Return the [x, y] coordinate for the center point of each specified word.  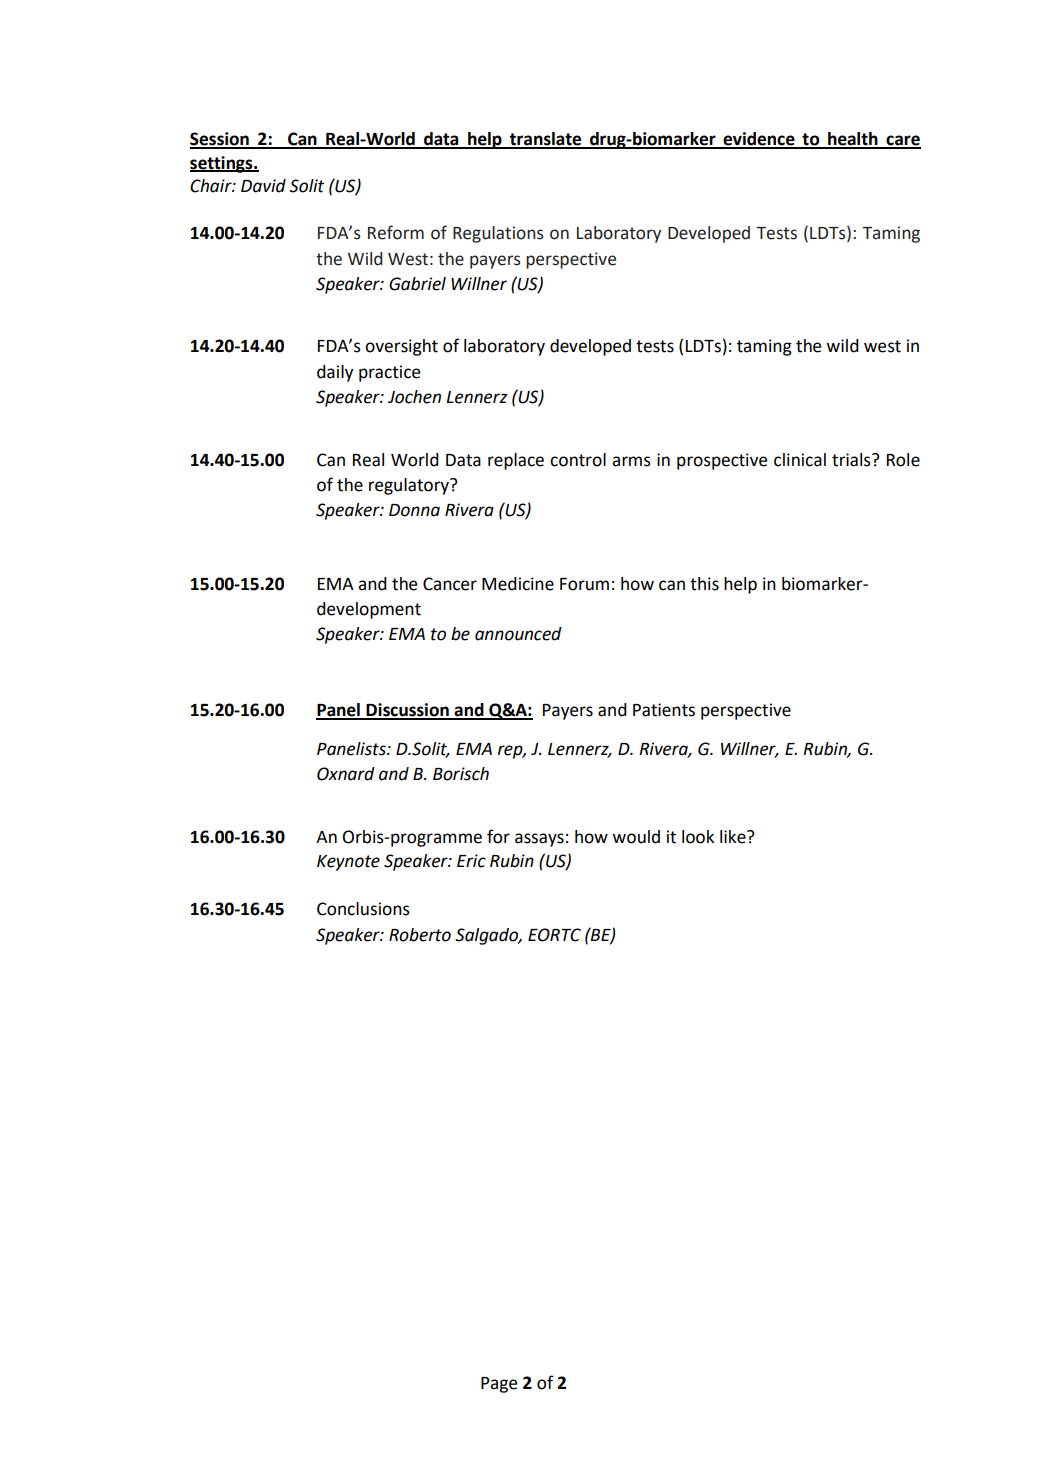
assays [539, 840]
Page [499, 1385]
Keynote [348, 863]
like [734, 837]
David [263, 186]
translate [546, 140]
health [853, 140]
